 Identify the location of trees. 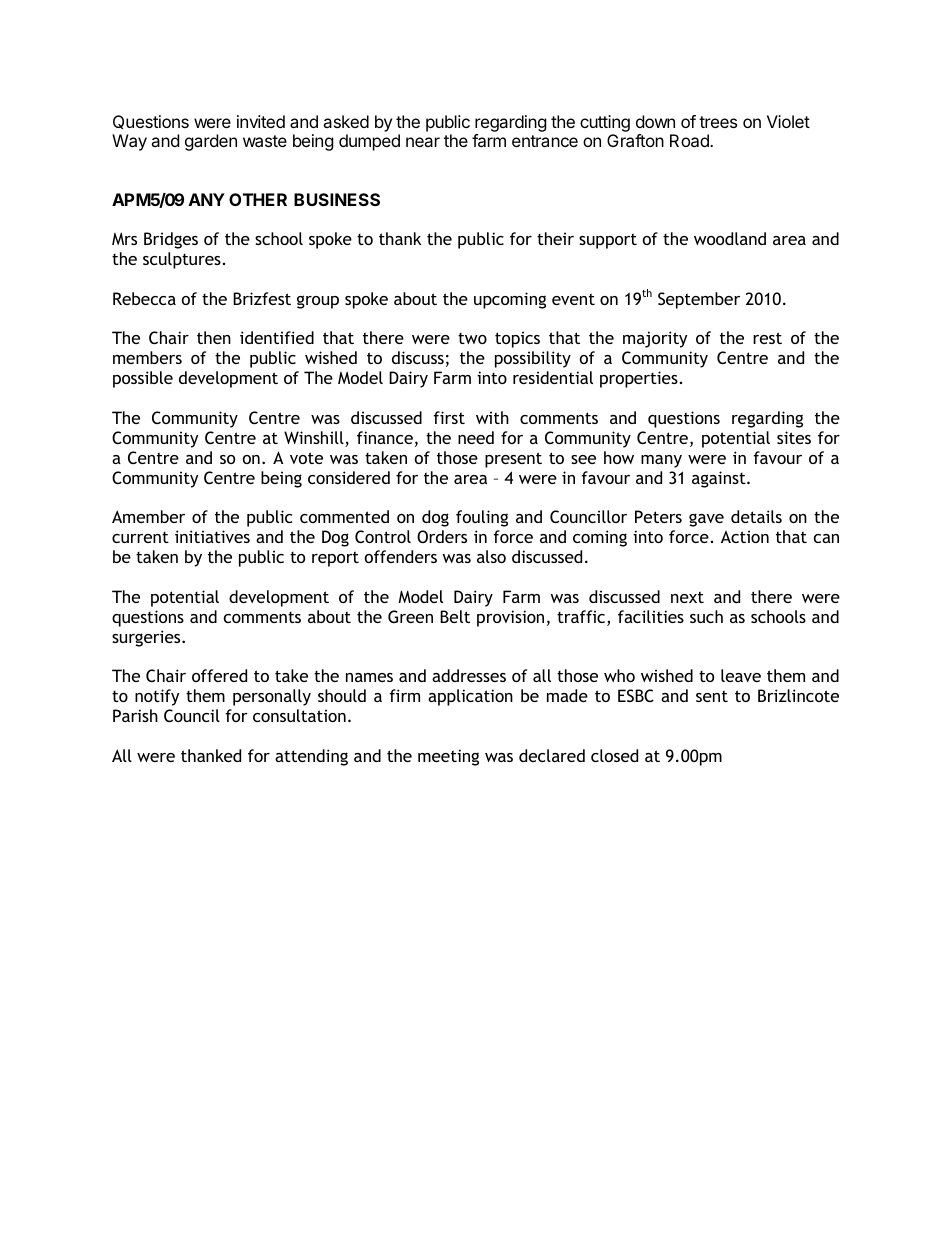
(718, 122).
